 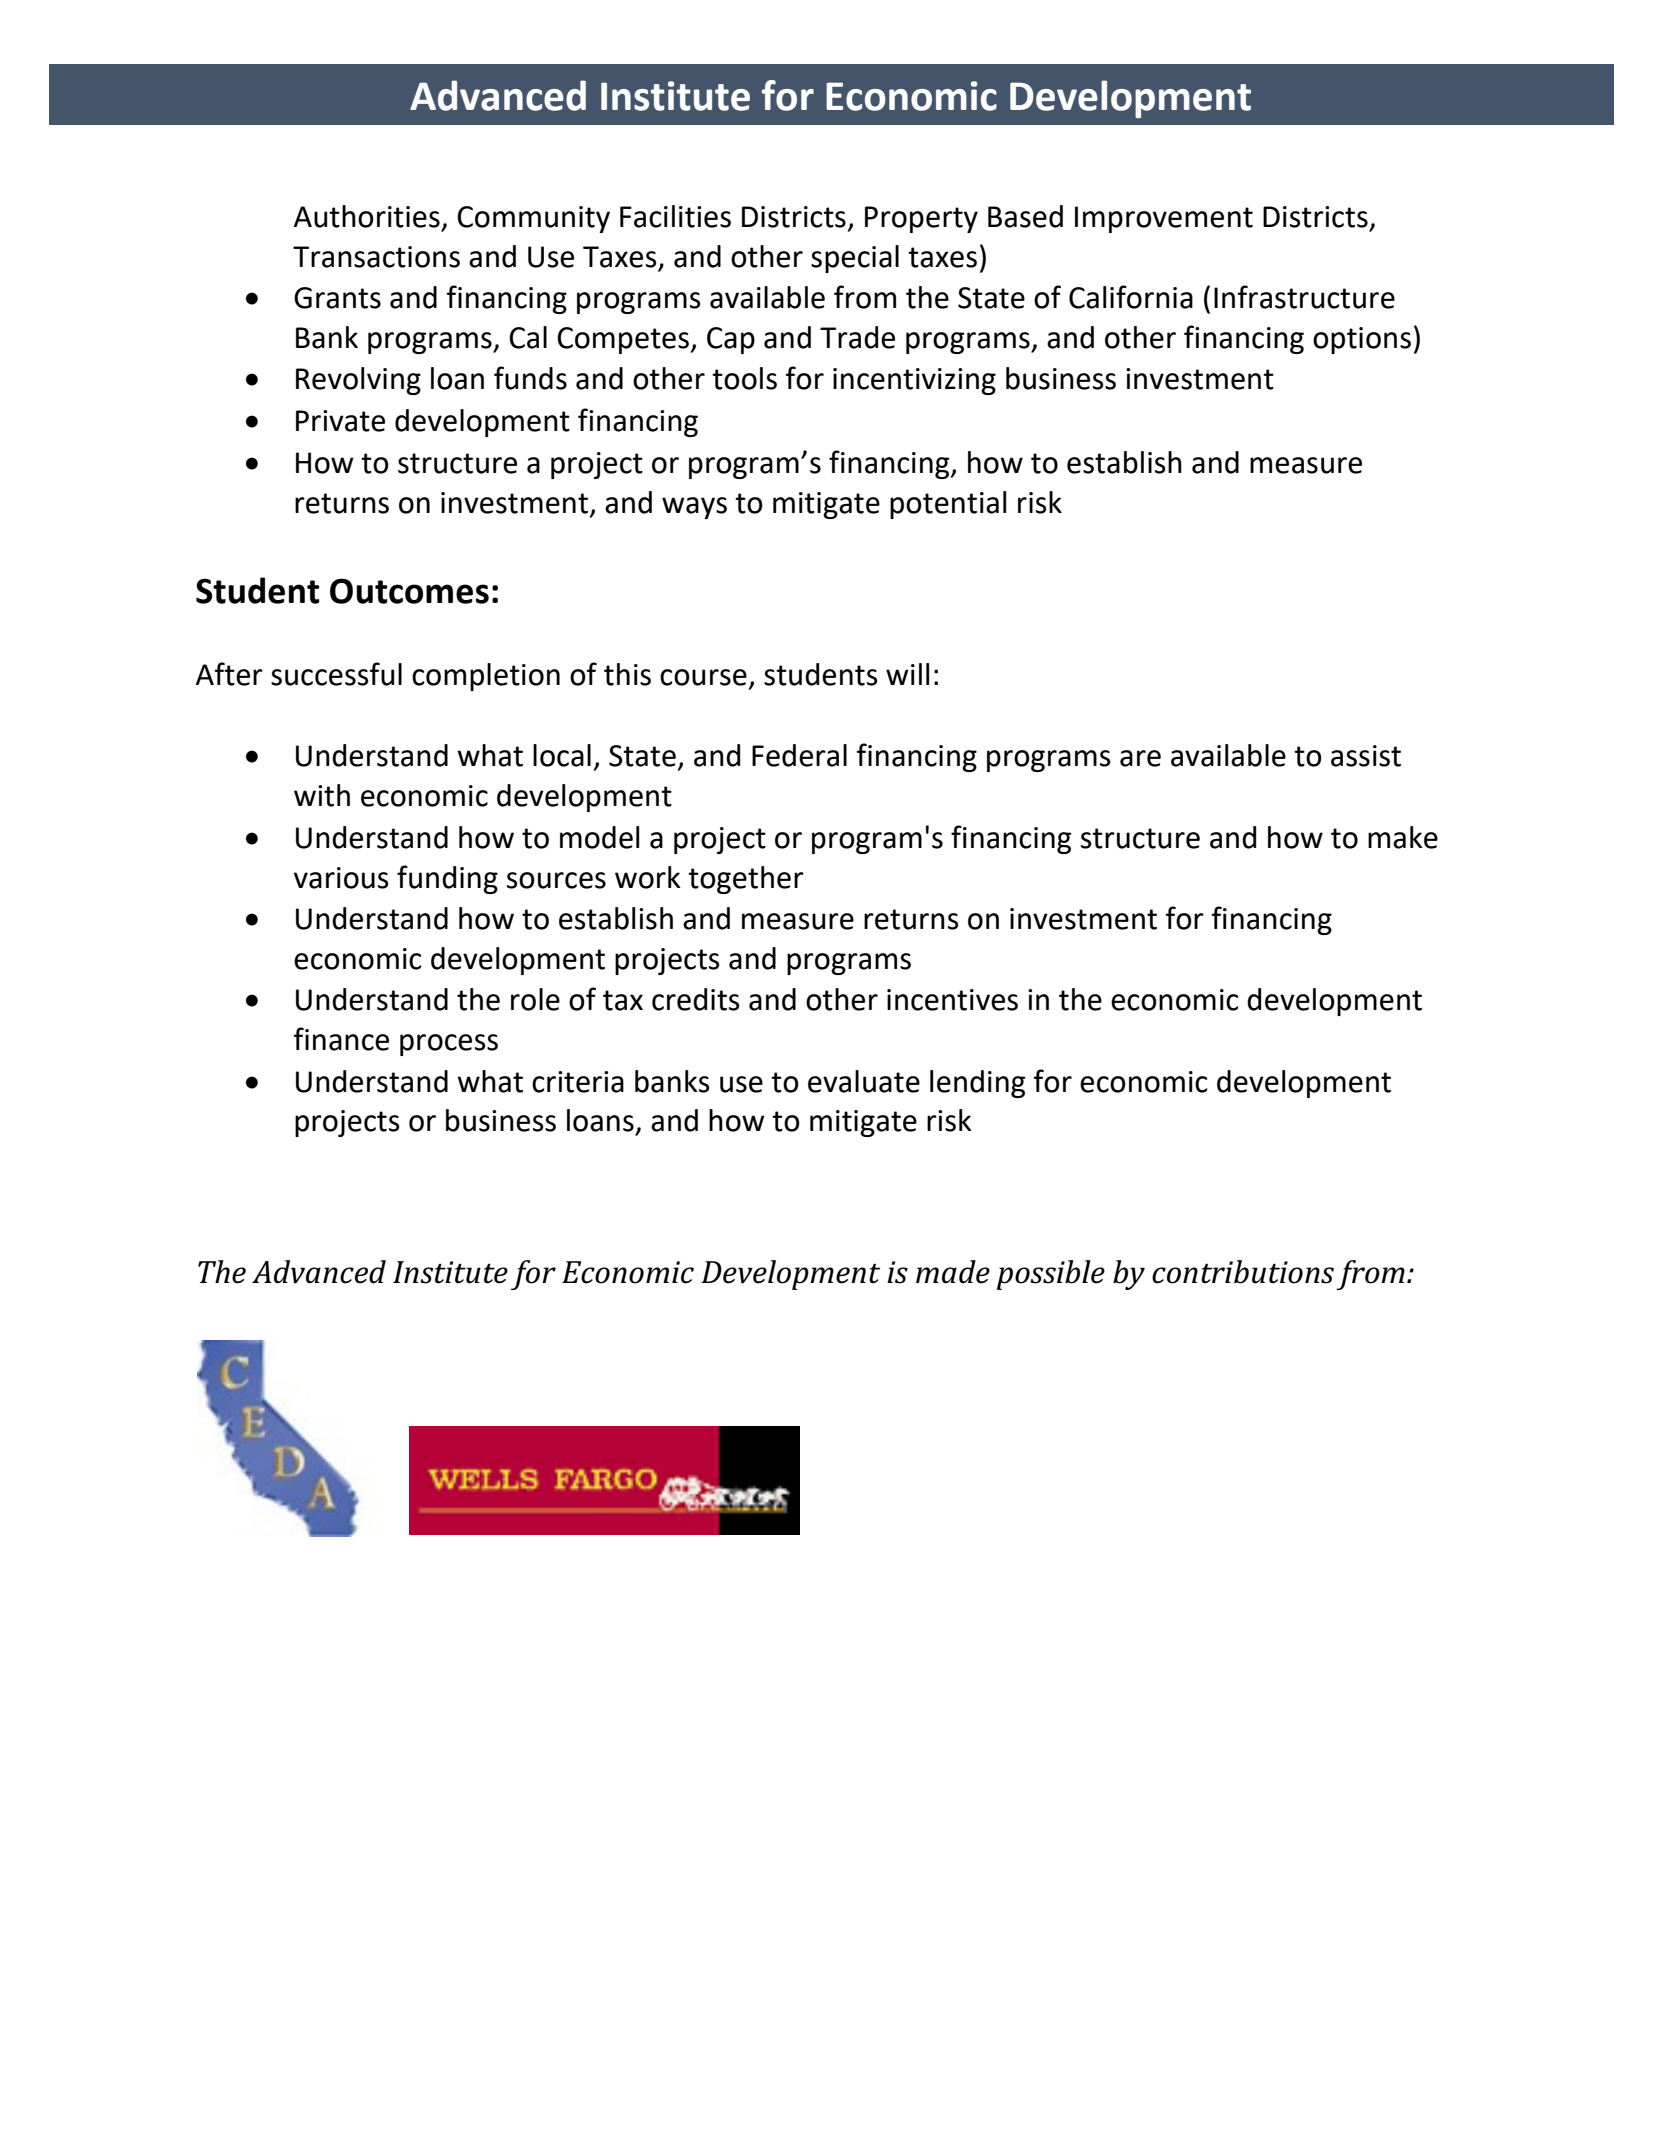 What do you see at coordinates (1164, 219) in the screenshot?
I see `Improvement` at bounding box center [1164, 219].
